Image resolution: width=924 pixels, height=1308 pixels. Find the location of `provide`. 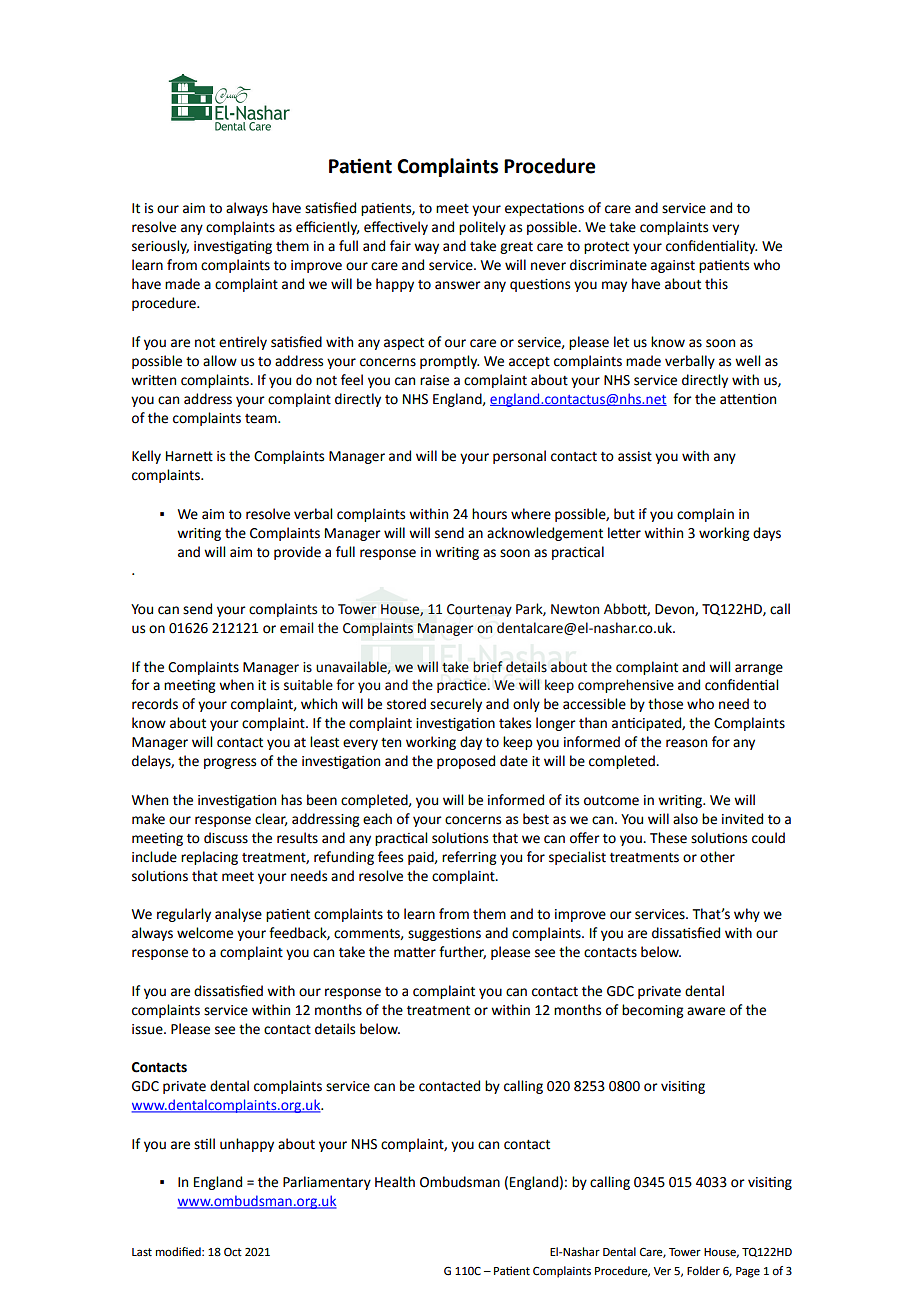

provide is located at coordinates (297, 553).
